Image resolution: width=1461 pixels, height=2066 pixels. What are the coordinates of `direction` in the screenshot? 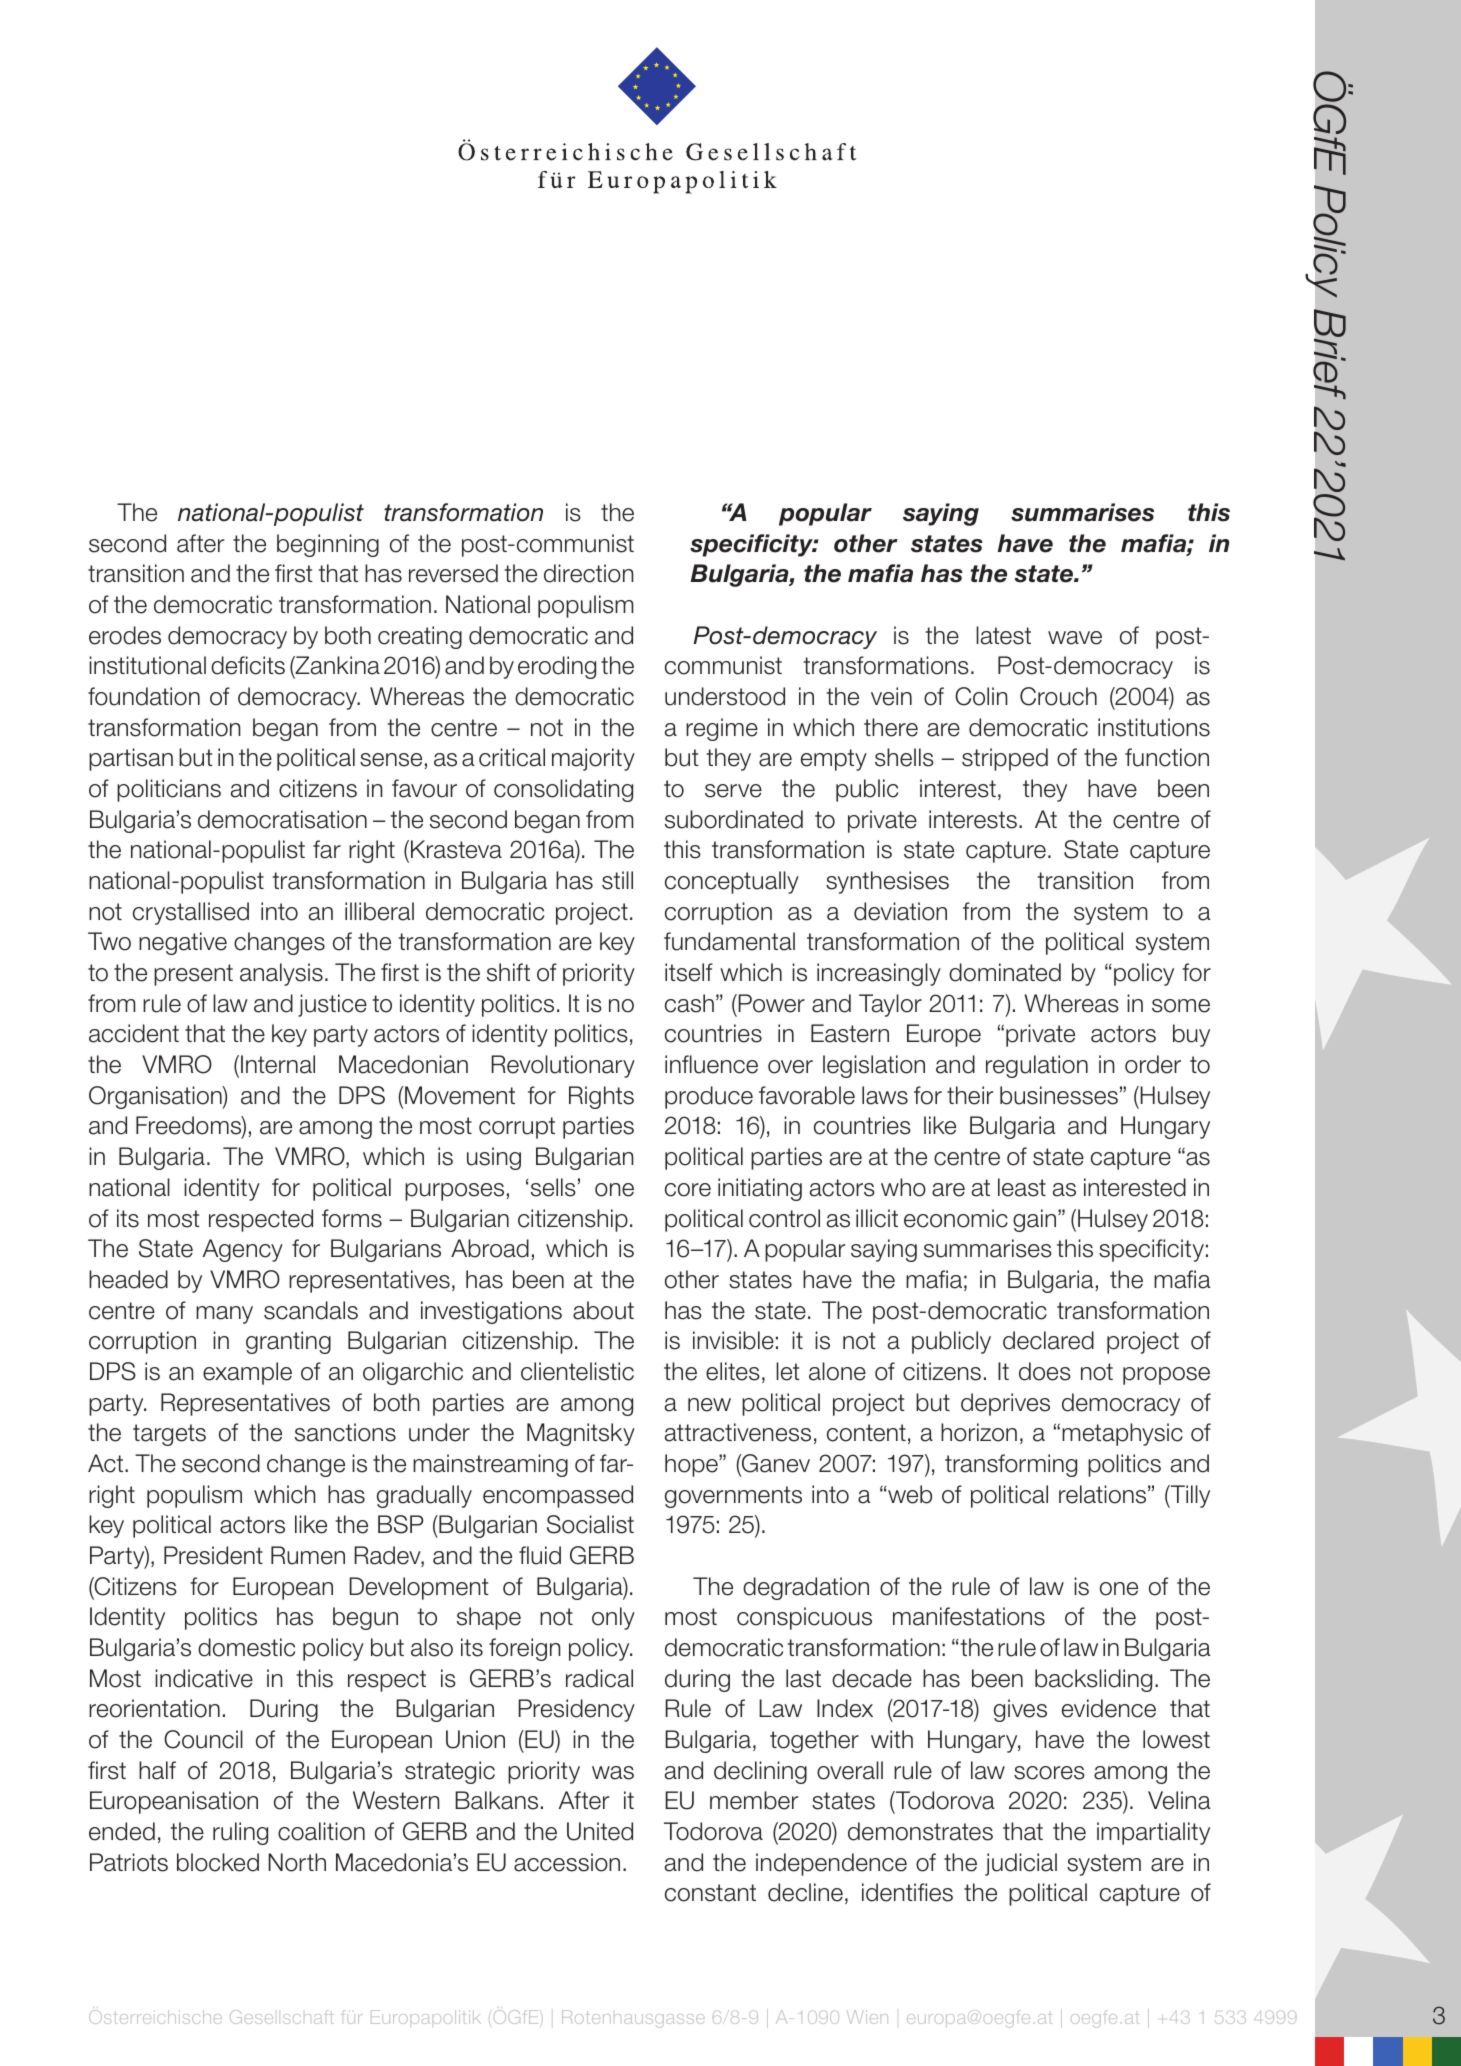 It's located at (589, 573).
